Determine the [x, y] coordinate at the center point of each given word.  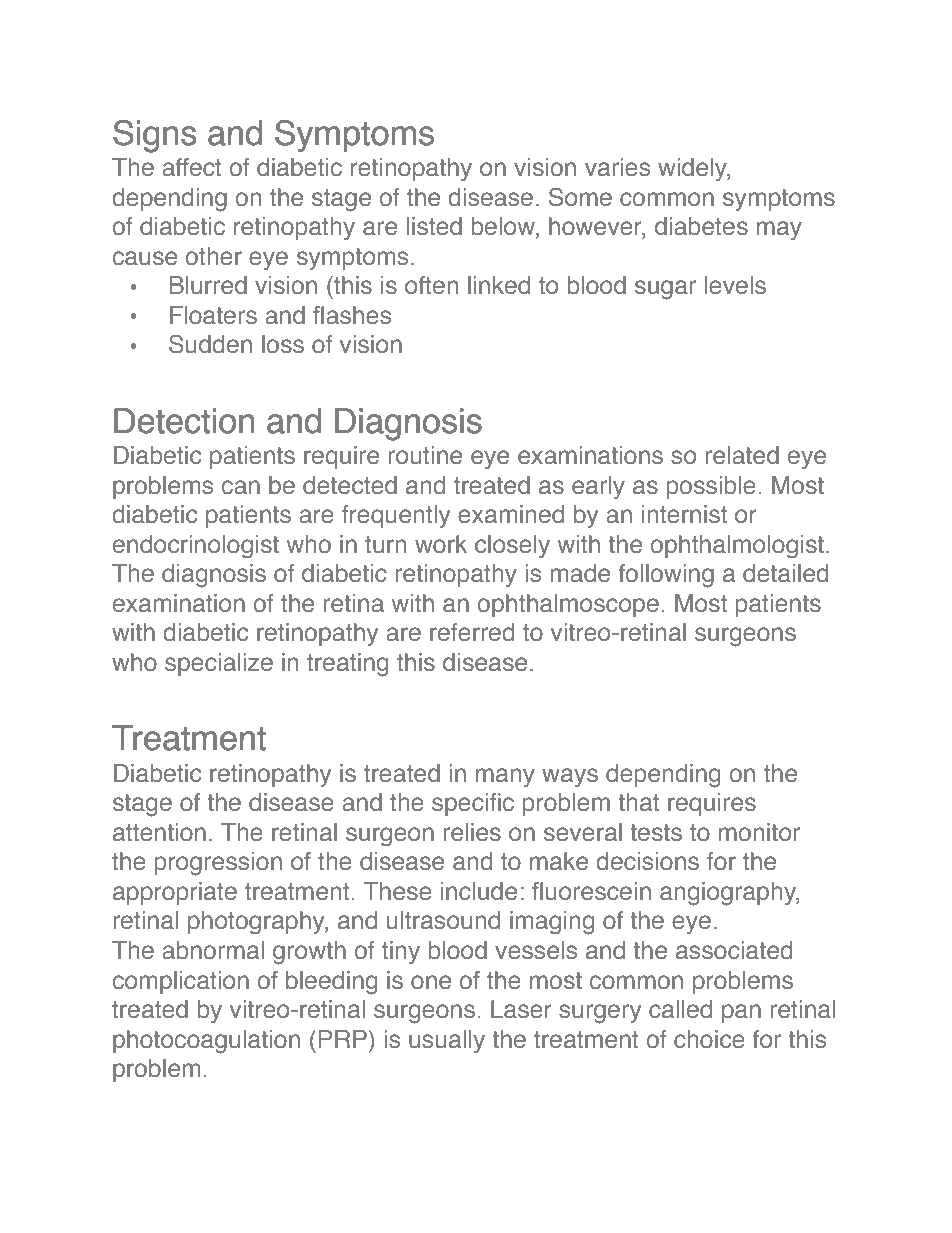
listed [434, 226]
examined [511, 514]
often [431, 285]
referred [472, 632]
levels [735, 285]
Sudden [210, 344]
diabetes [701, 226]
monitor [759, 832]
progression [218, 864]
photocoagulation [206, 1042]
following [666, 576]
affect [192, 167]
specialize [219, 664]
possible [711, 487]
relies [472, 832]
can [241, 487]
